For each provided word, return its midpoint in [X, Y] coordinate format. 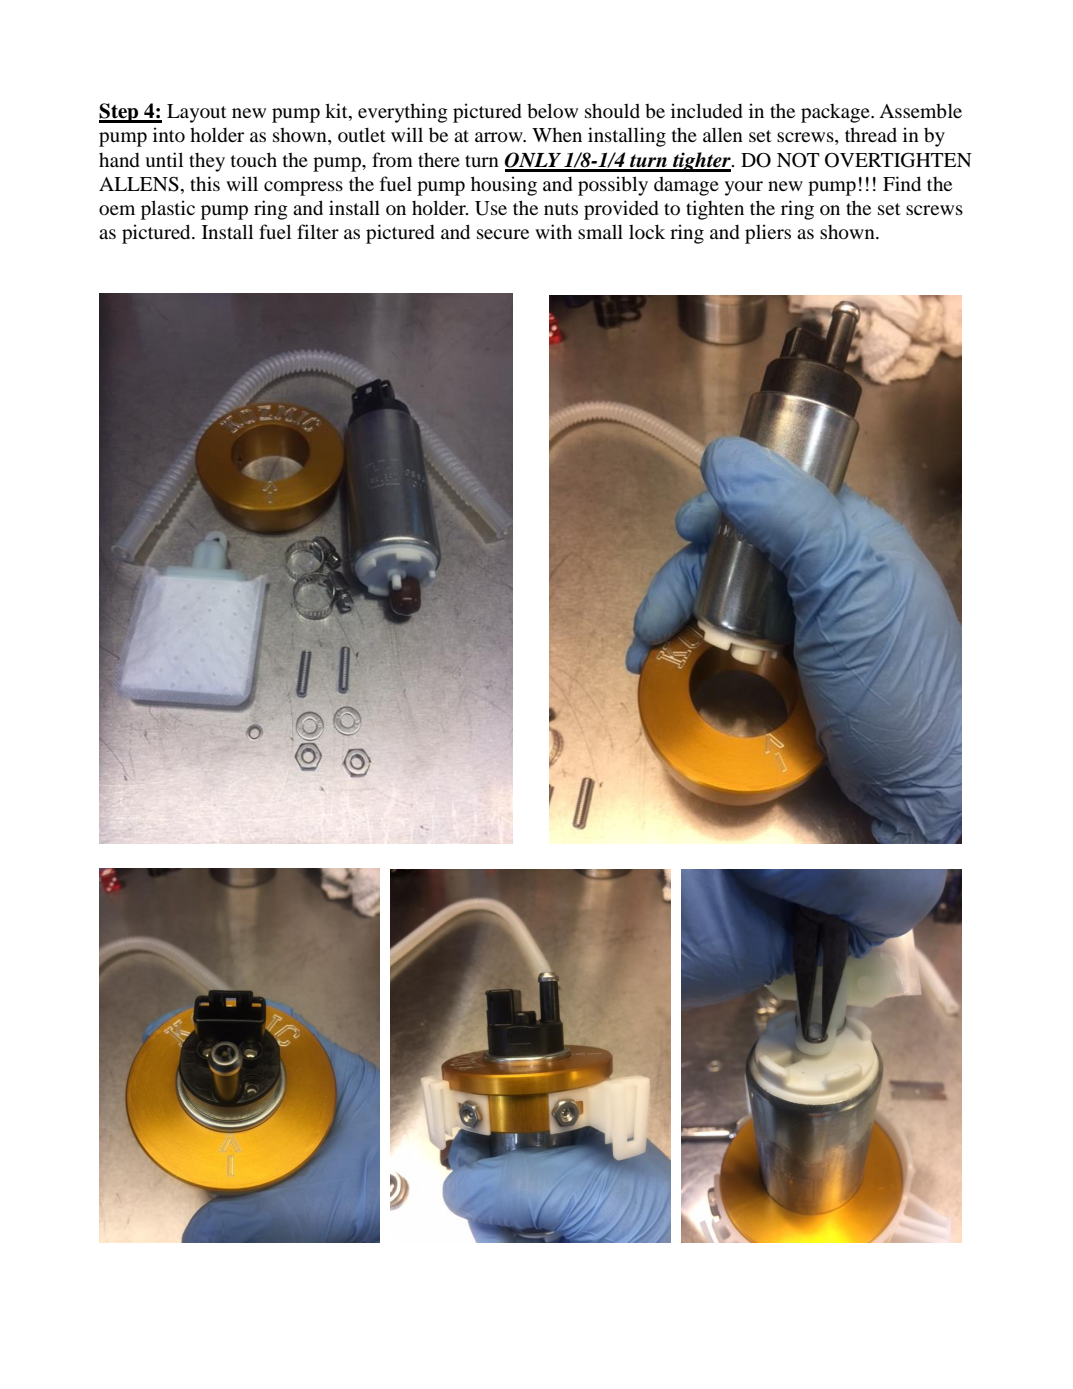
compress [303, 188]
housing [504, 186]
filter [318, 231]
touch [254, 159]
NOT [798, 160]
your [744, 188]
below [552, 110]
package [836, 113]
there [439, 160]
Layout [197, 113]
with [553, 231]
